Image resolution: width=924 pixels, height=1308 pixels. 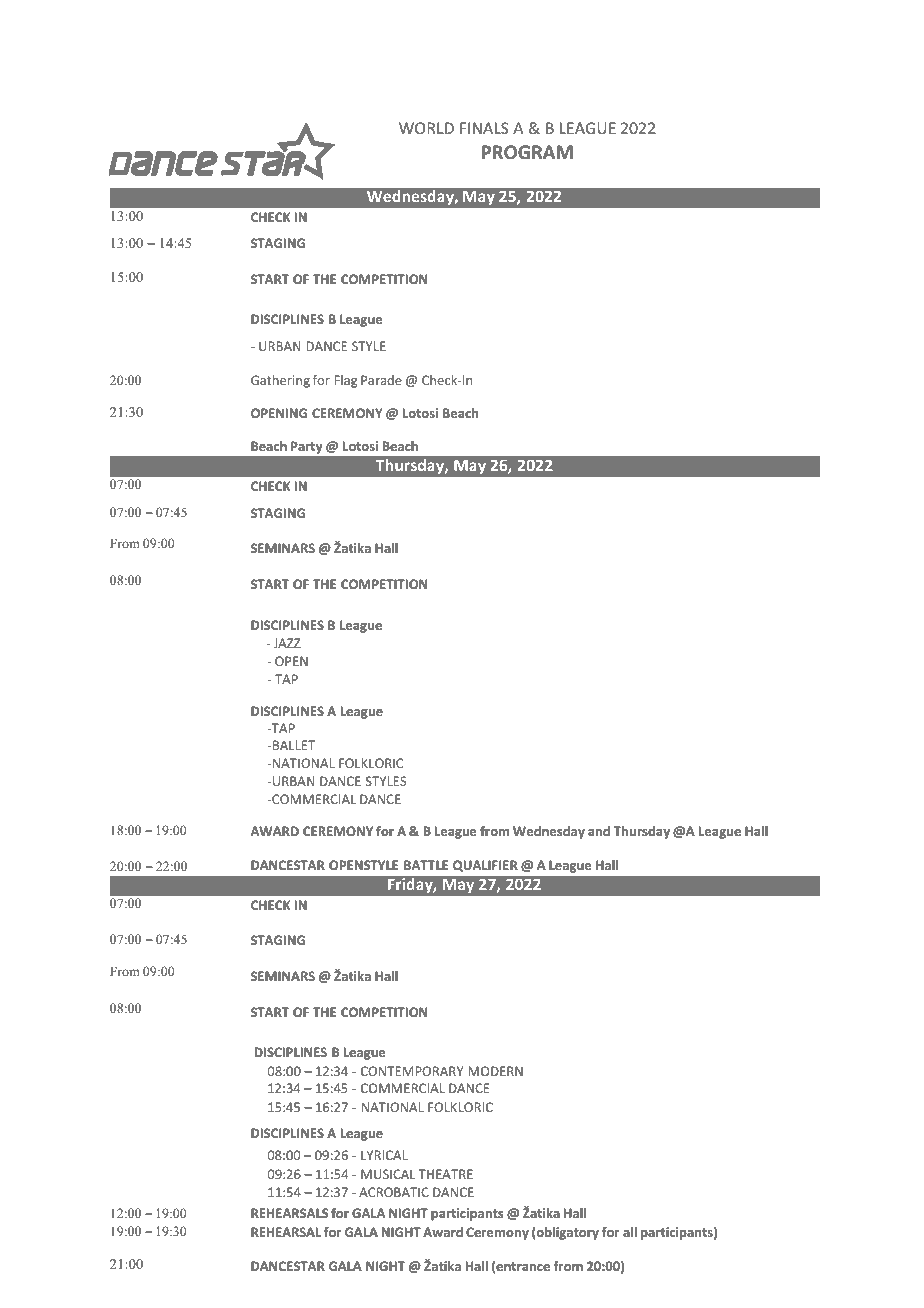 What do you see at coordinates (426, 865) in the screenshot?
I see `BATTLE` at bounding box center [426, 865].
